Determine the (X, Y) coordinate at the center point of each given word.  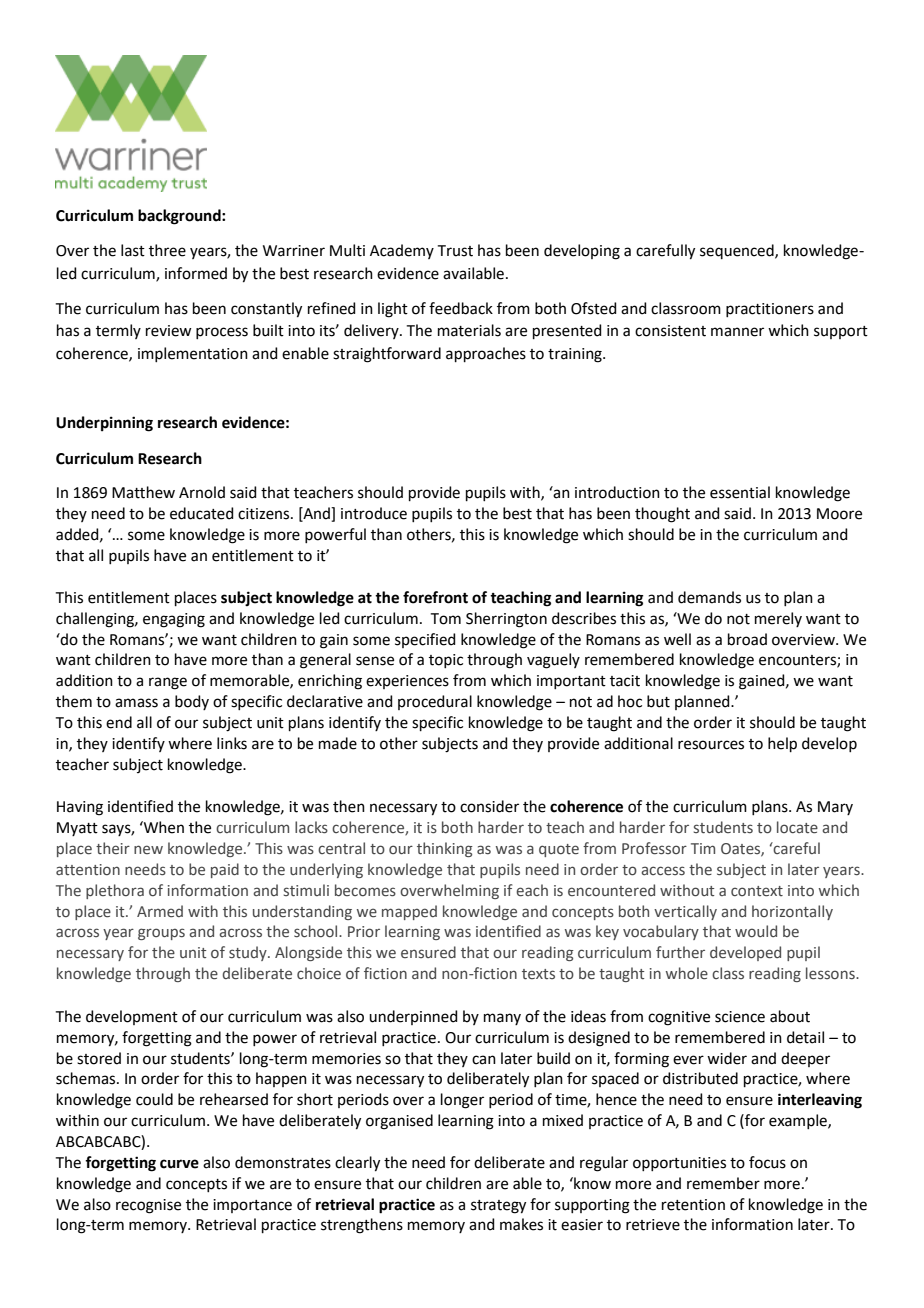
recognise (148, 1206)
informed (196, 273)
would (756, 931)
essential (740, 492)
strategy (498, 1207)
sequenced (738, 251)
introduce (374, 513)
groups (161, 934)
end (119, 722)
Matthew (143, 492)
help (782, 744)
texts (538, 974)
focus (767, 1162)
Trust (455, 251)
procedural (435, 702)
